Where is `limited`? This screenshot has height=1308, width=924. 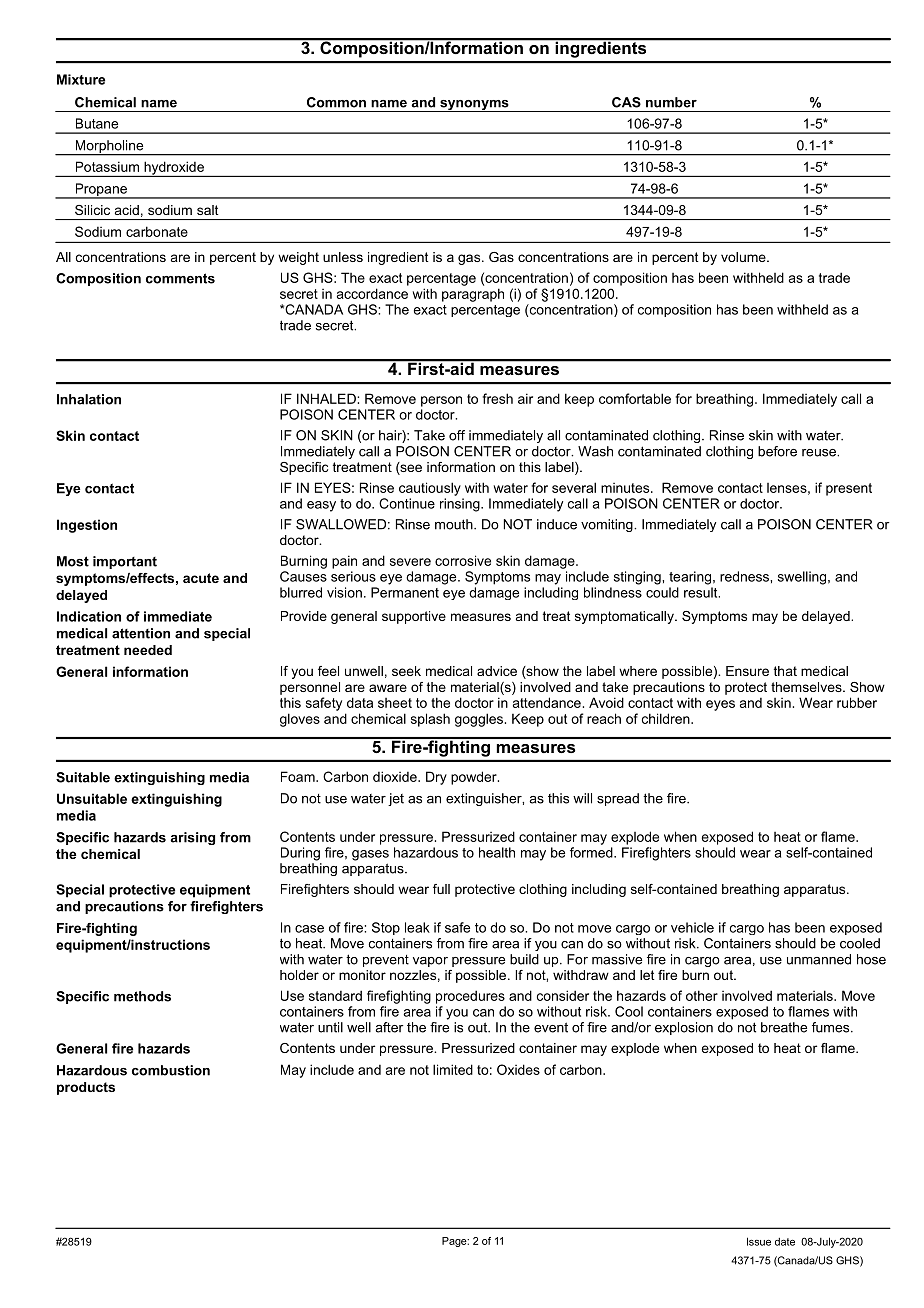 limited is located at coordinates (453, 1069).
